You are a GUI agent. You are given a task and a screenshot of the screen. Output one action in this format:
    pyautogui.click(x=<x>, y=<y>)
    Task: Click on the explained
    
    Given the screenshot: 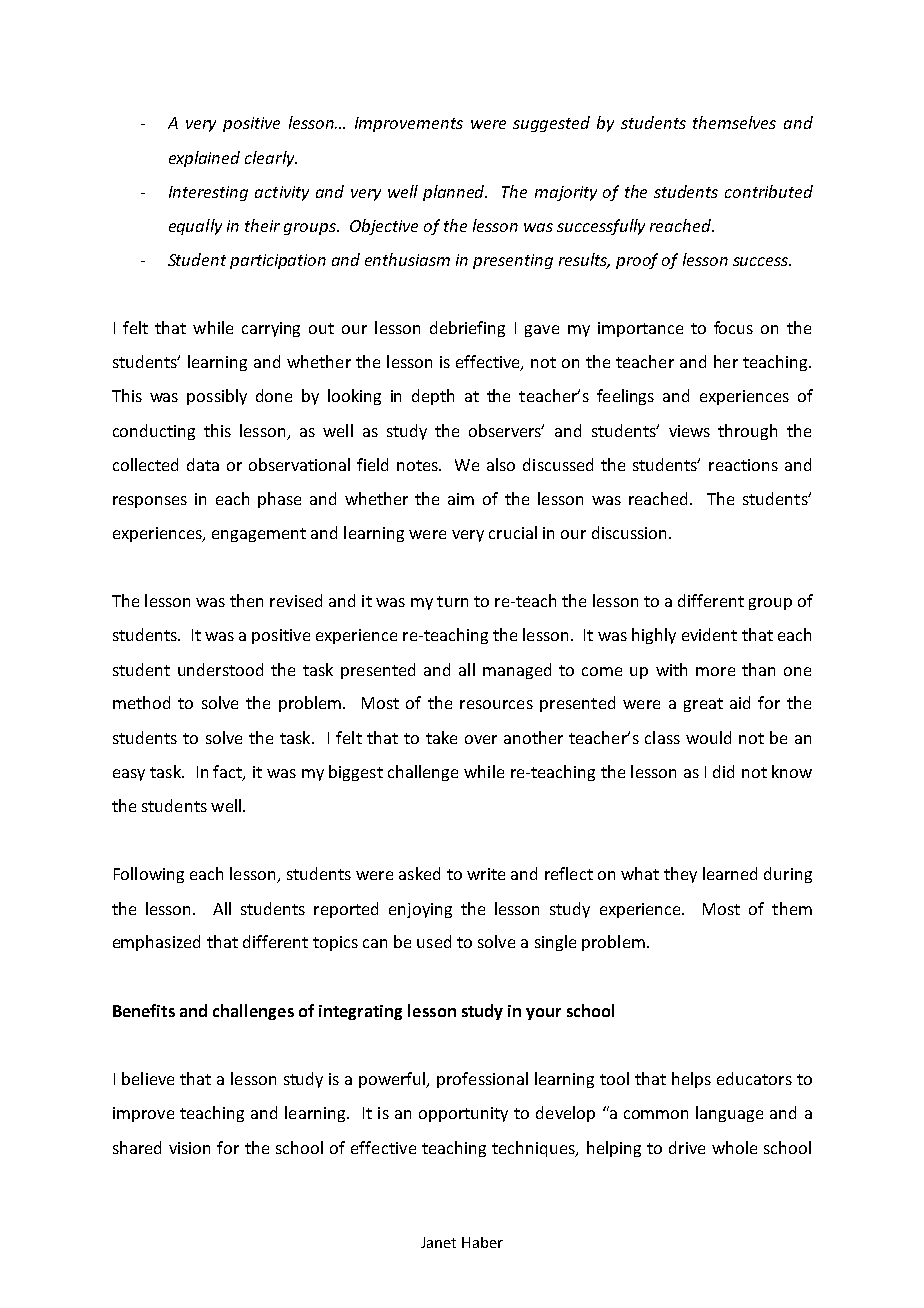 What is the action you would take?
    pyautogui.click(x=204, y=159)
